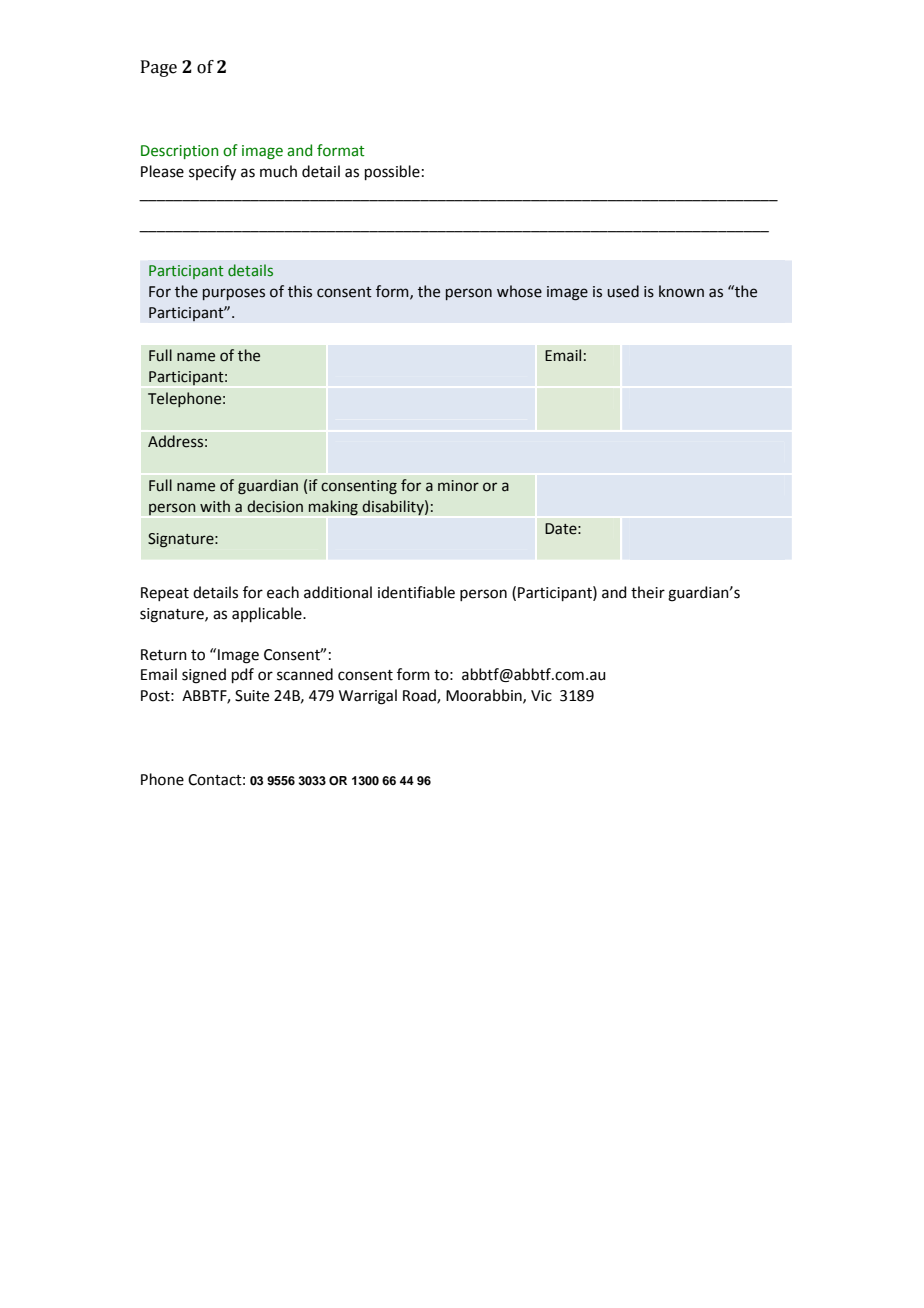  Describe the element at coordinates (416, 592) in the screenshot. I see `identifiable` at that location.
